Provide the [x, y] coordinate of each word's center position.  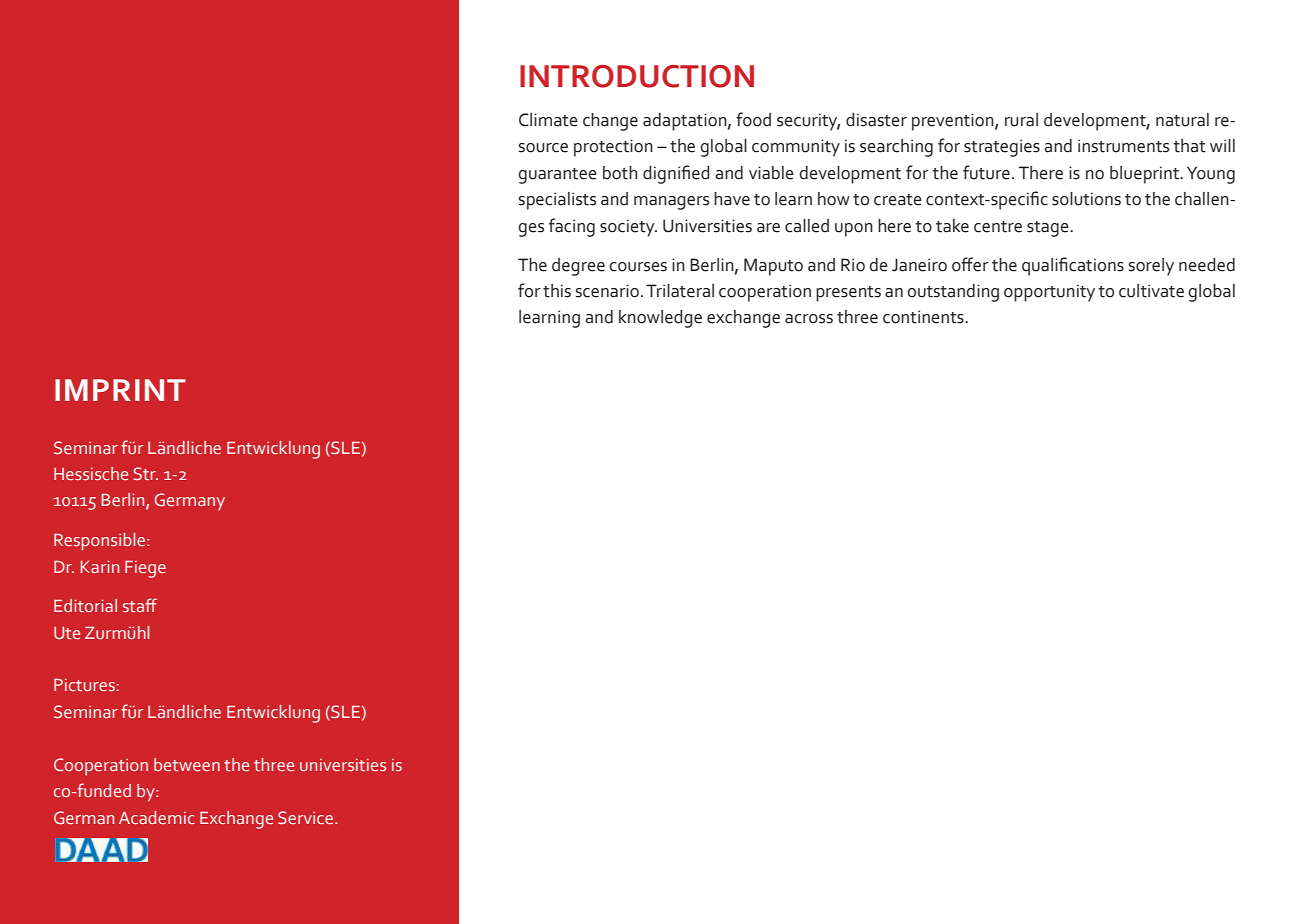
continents [924, 317]
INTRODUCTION [637, 76]
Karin [100, 567]
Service [307, 818]
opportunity [1049, 293]
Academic [157, 817]
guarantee [557, 176]
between [187, 765]
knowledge [660, 319]
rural [1021, 120]
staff [140, 605]
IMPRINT [120, 390]
